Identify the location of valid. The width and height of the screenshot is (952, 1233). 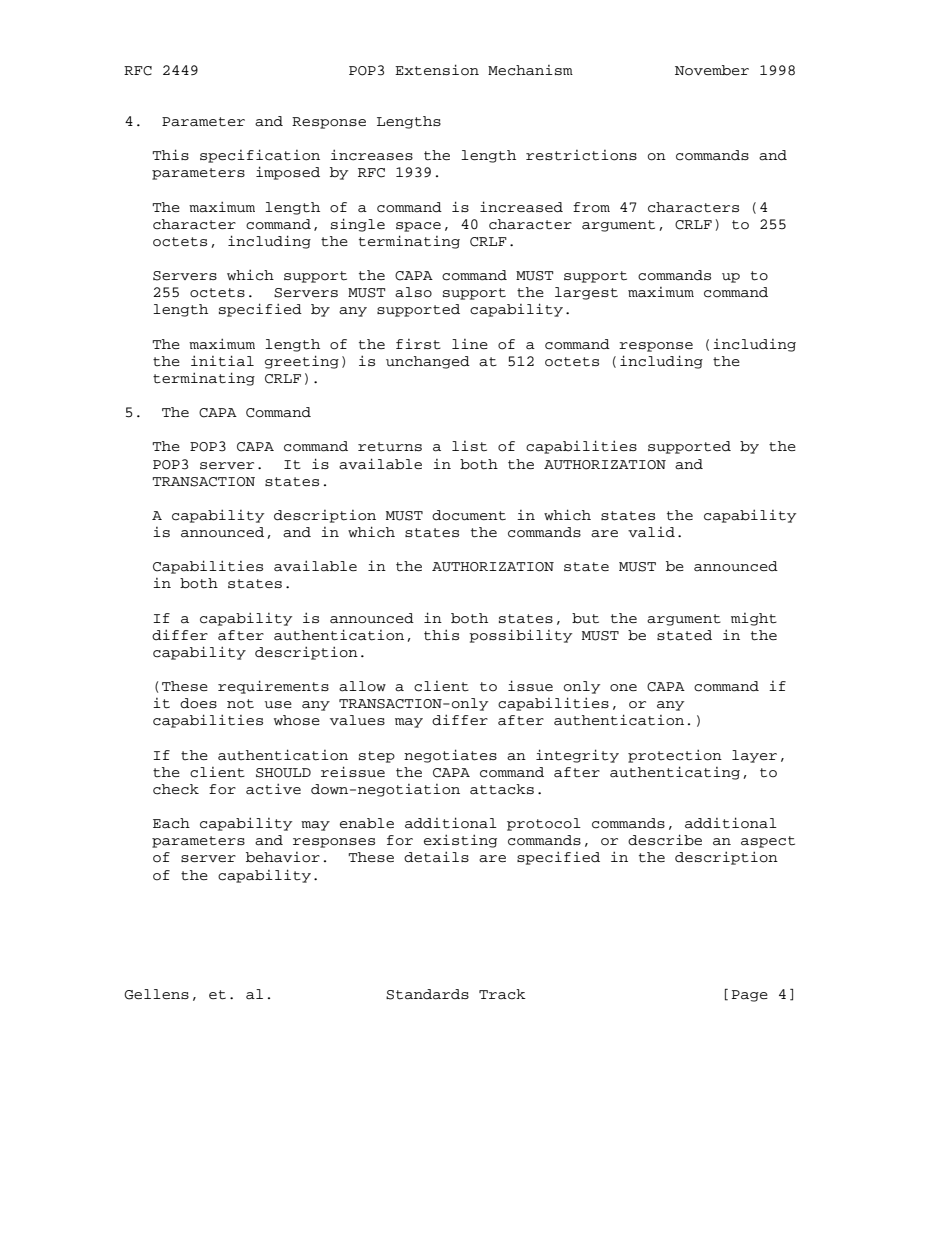
(651, 532).
